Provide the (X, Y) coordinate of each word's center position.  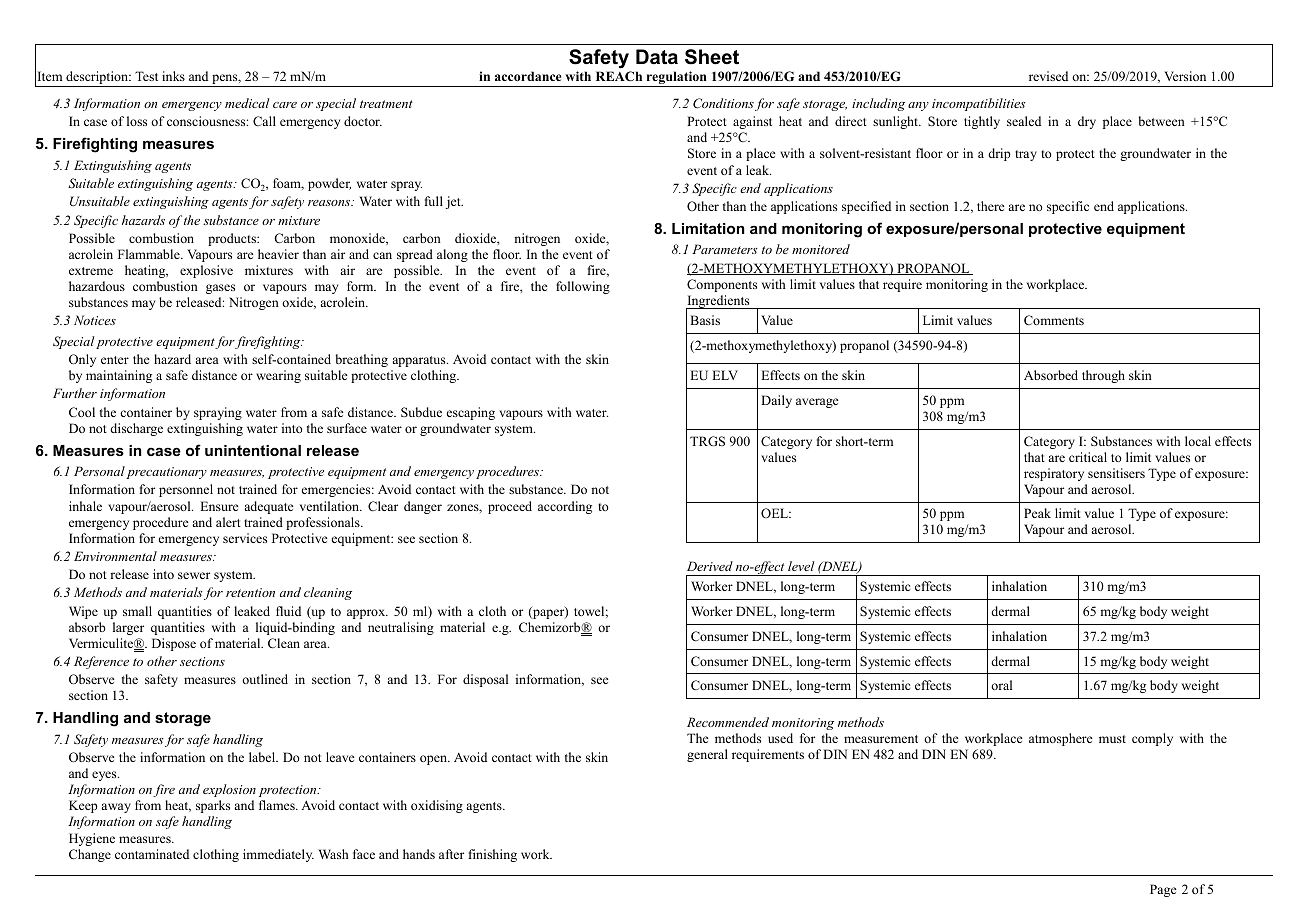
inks (173, 76)
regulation (676, 79)
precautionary (166, 473)
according (565, 507)
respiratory (1054, 474)
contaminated (152, 854)
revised (1048, 76)
